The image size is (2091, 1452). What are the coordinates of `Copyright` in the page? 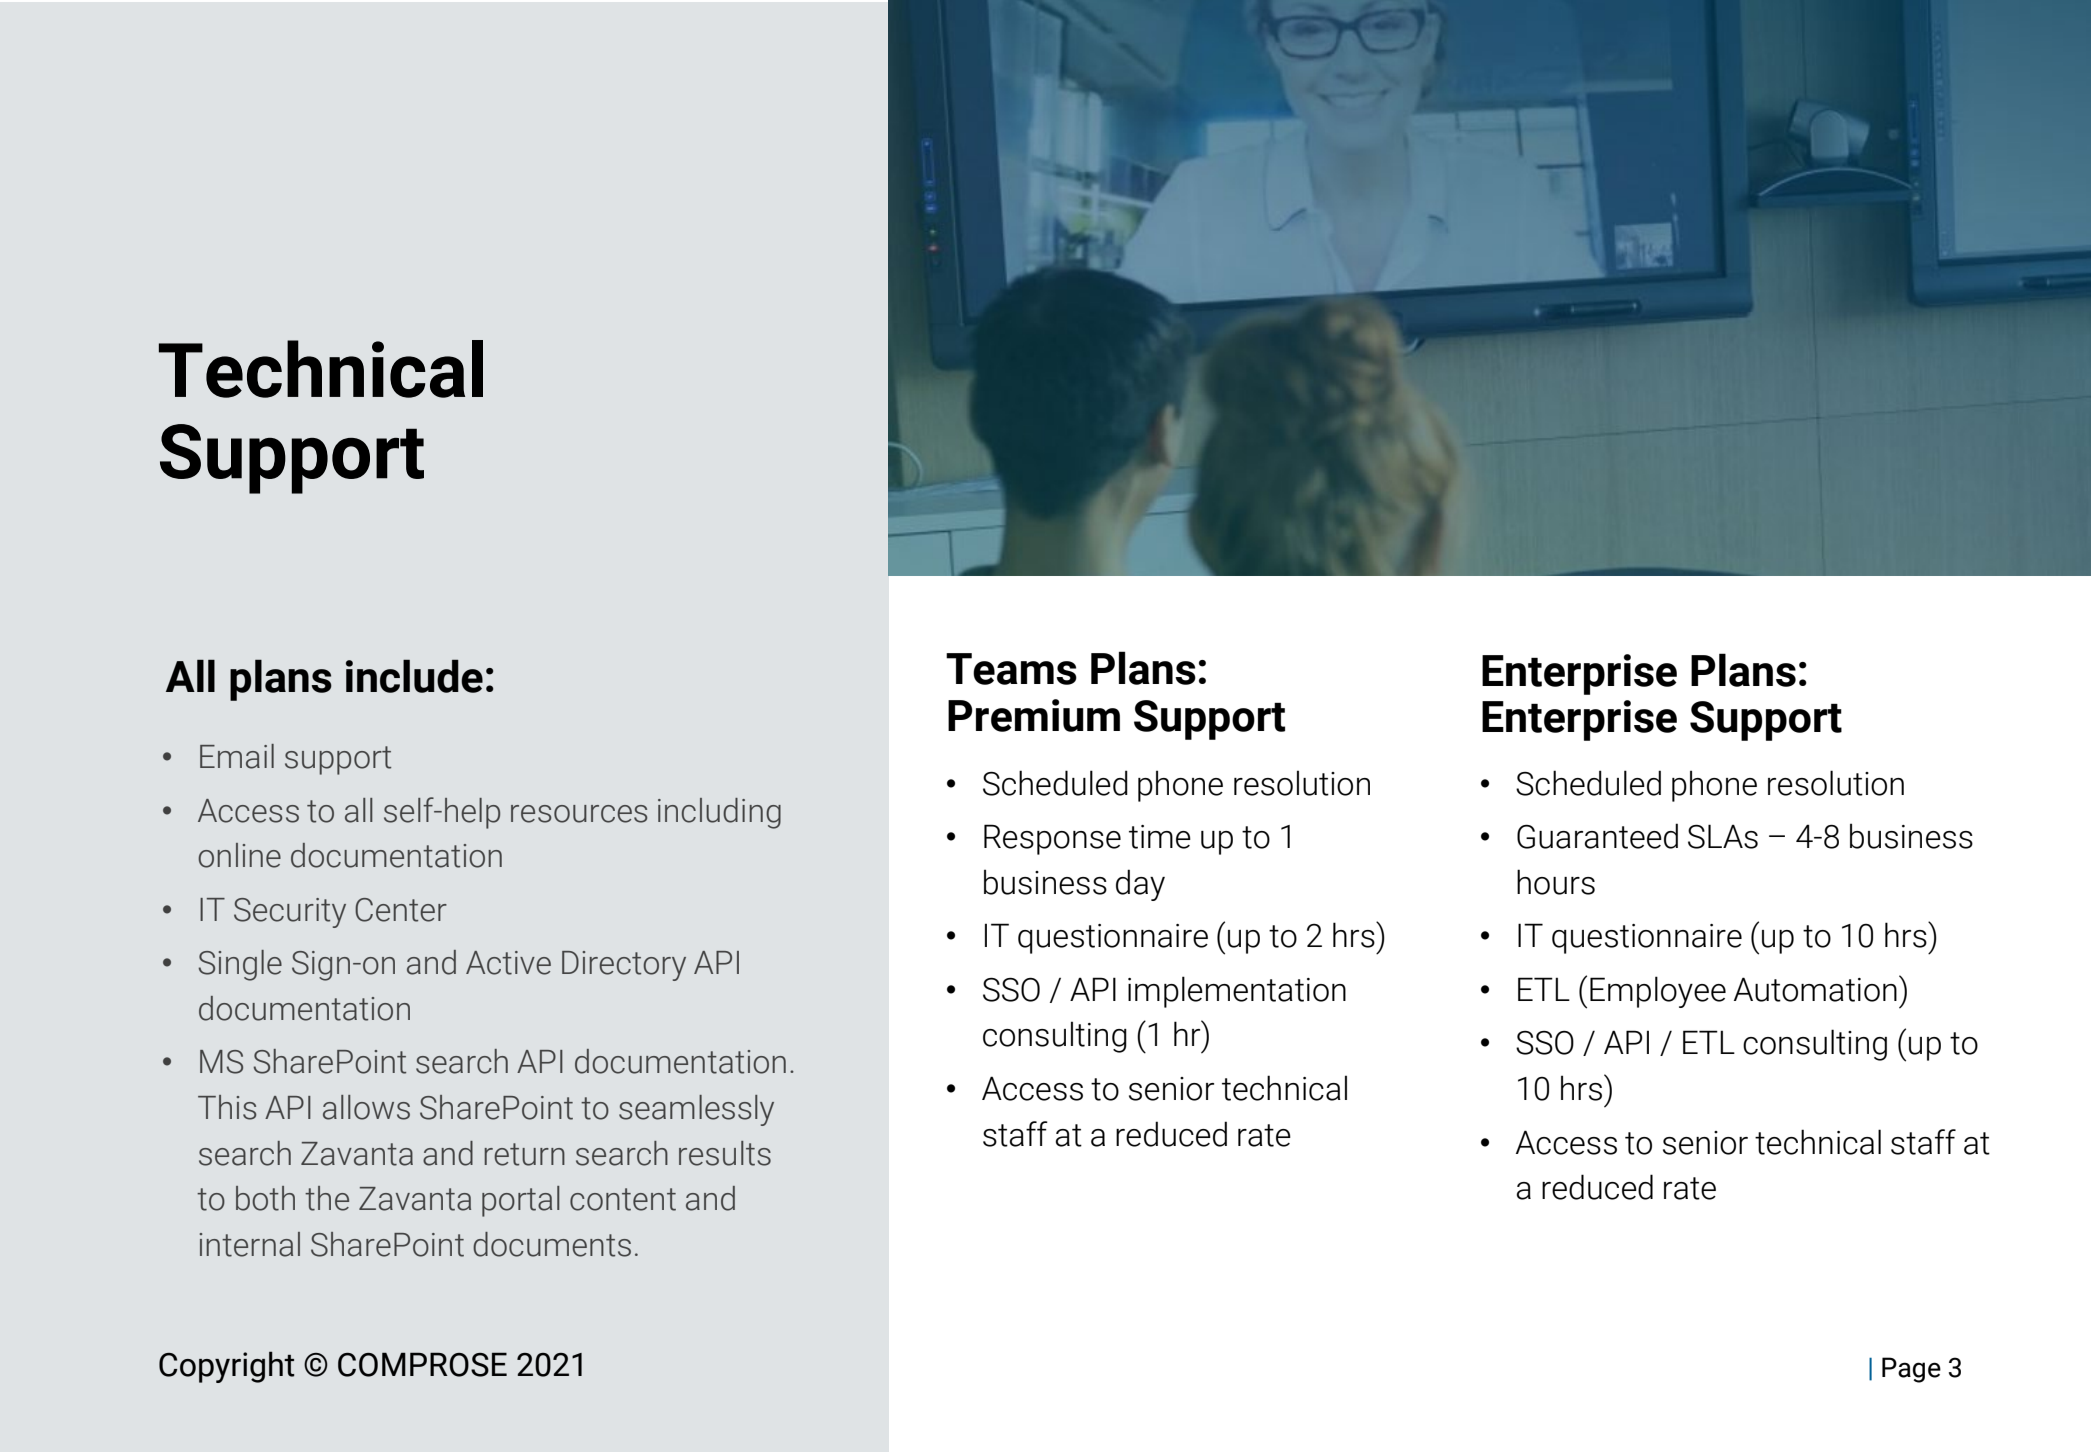 It's located at (226, 1367).
